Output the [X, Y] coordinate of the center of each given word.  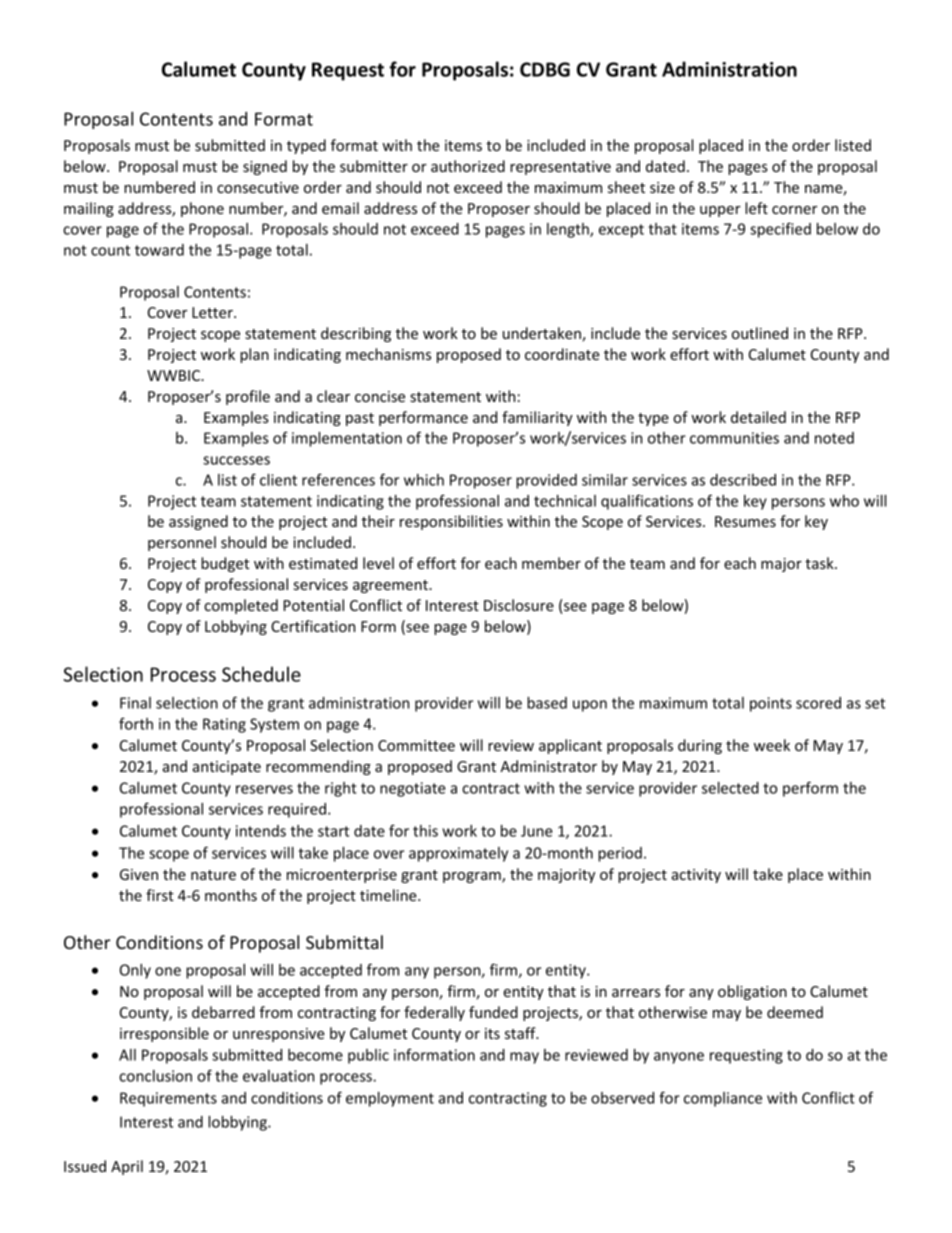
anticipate [227, 768]
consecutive [258, 187]
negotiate [413, 789]
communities [734, 438]
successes [236, 460]
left [756, 208]
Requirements [168, 1099]
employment [390, 1099]
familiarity [537, 418]
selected [730, 788]
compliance [723, 1099]
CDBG [545, 69]
